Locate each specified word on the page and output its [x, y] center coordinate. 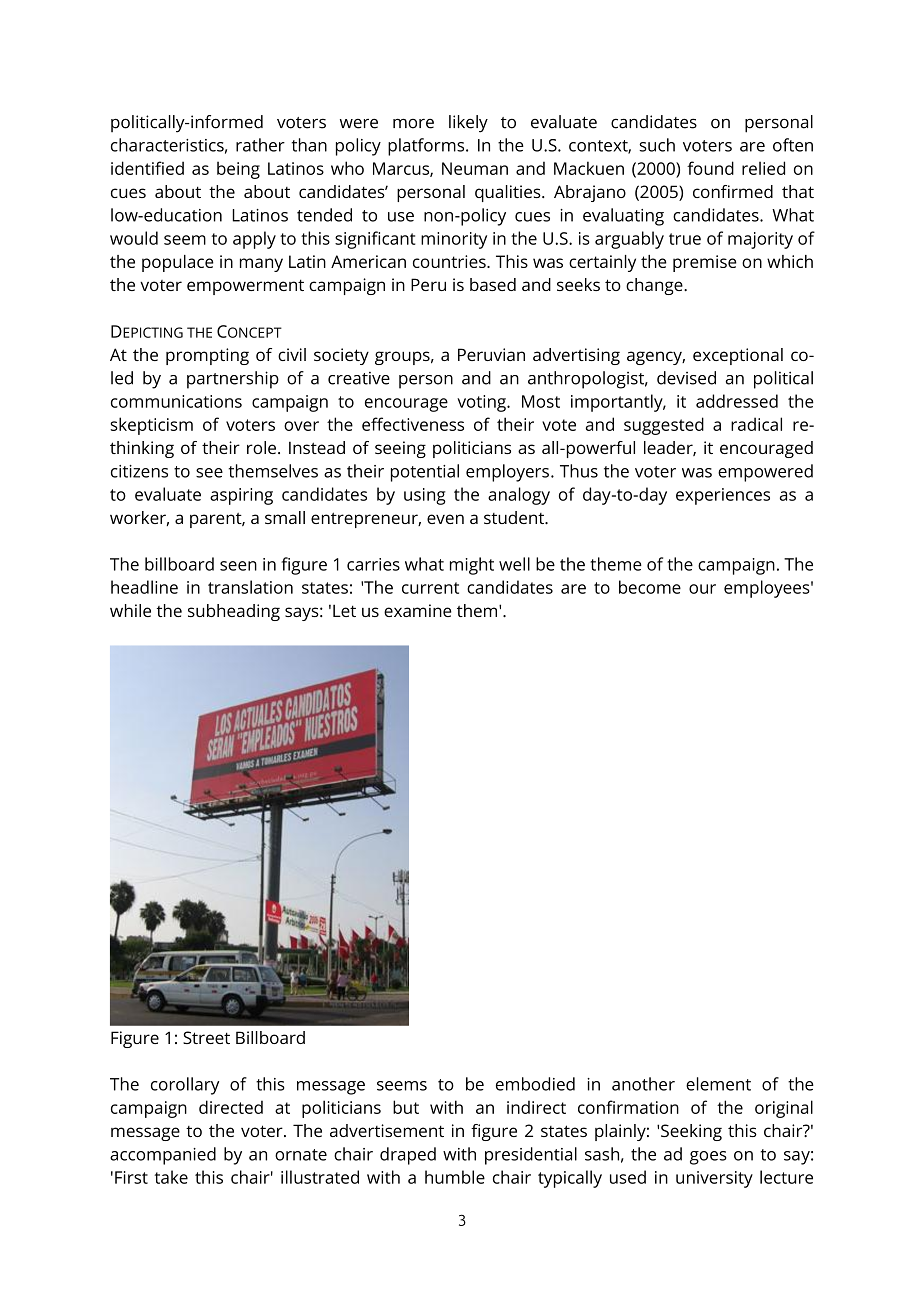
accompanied [163, 1156]
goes [708, 1158]
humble [455, 1177]
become [650, 587]
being [238, 170]
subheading [234, 612]
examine [418, 610]
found [710, 168]
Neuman [475, 168]
